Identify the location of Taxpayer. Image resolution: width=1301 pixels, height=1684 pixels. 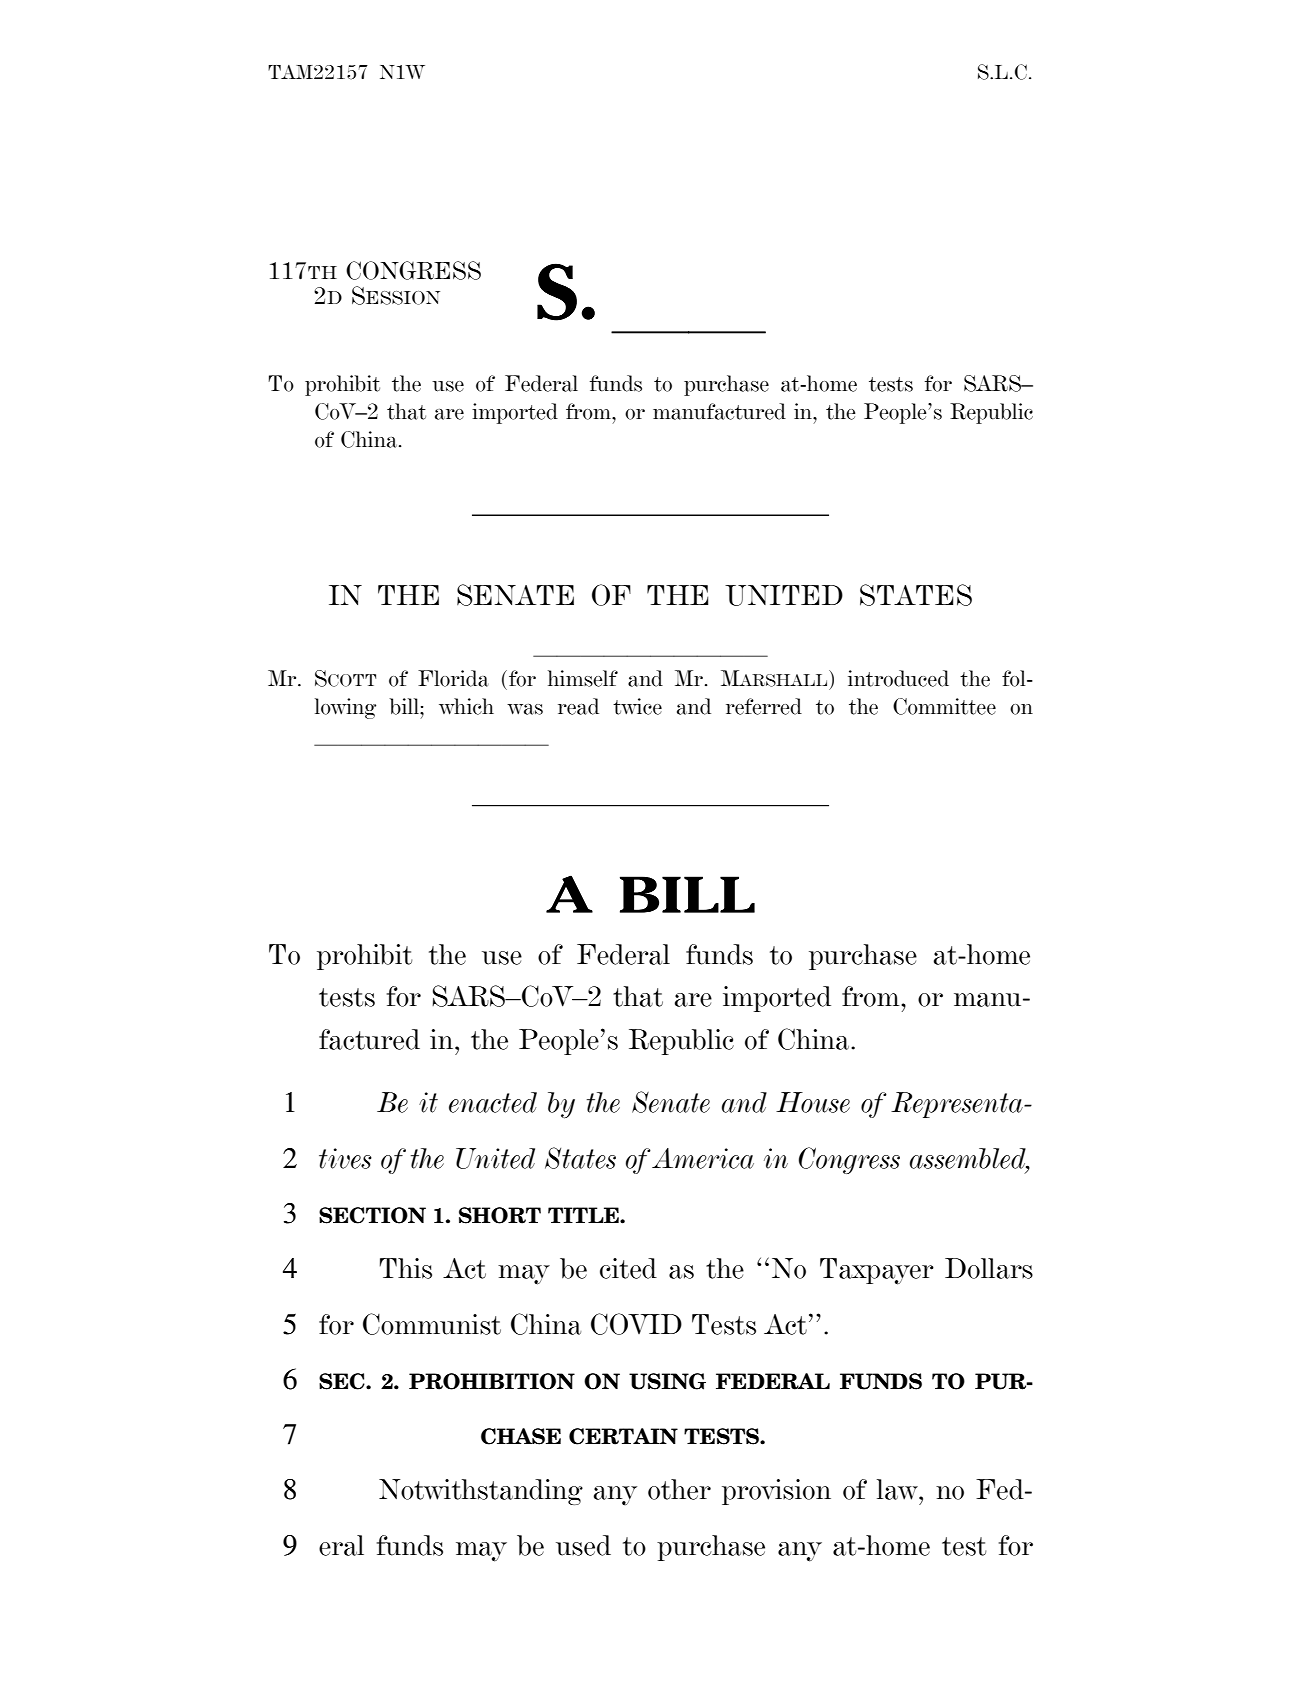
(877, 1271).
